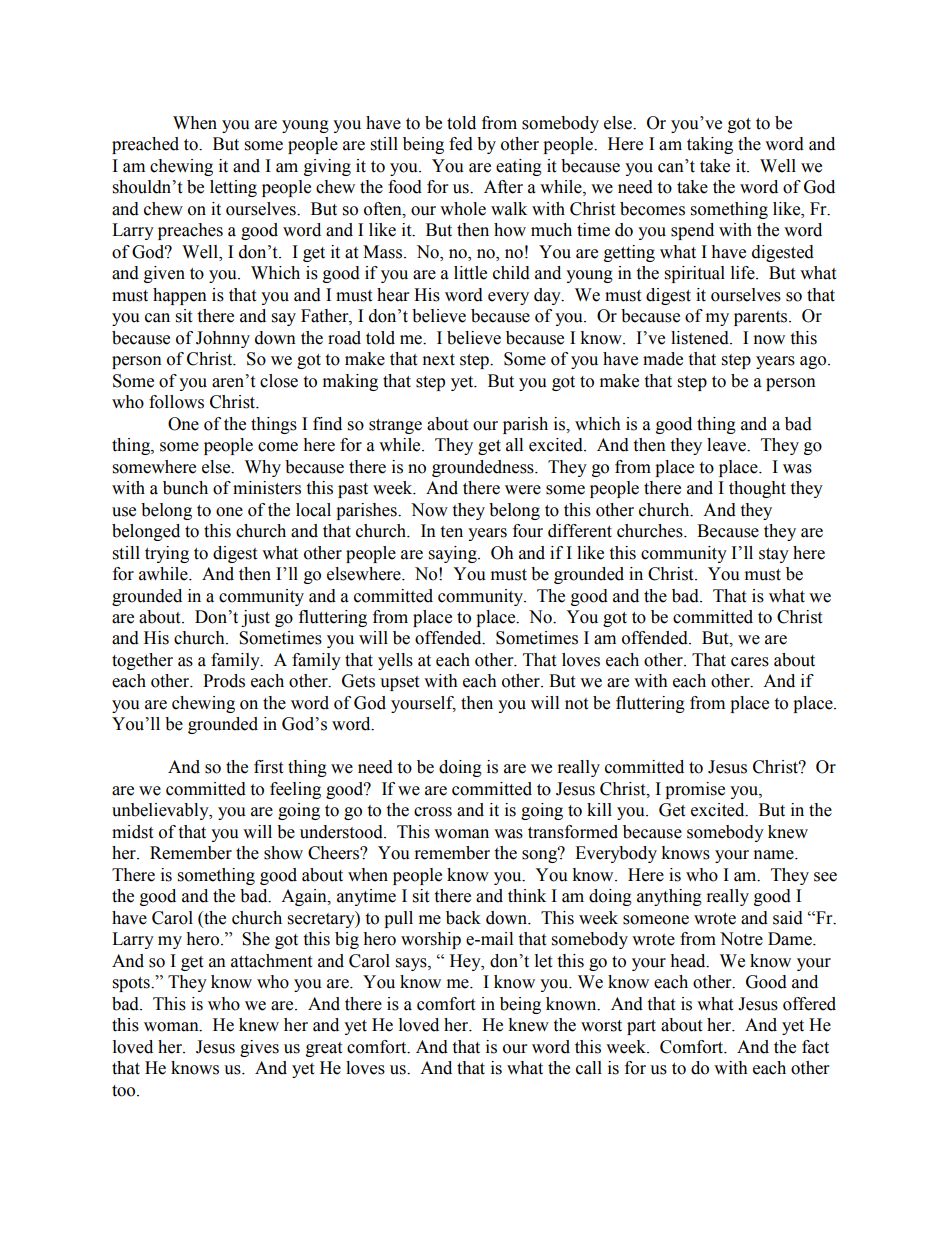 The width and height of the screenshot is (952, 1233). Describe the element at coordinates (255, 618) in the screenshot. I see `just` at that location.
